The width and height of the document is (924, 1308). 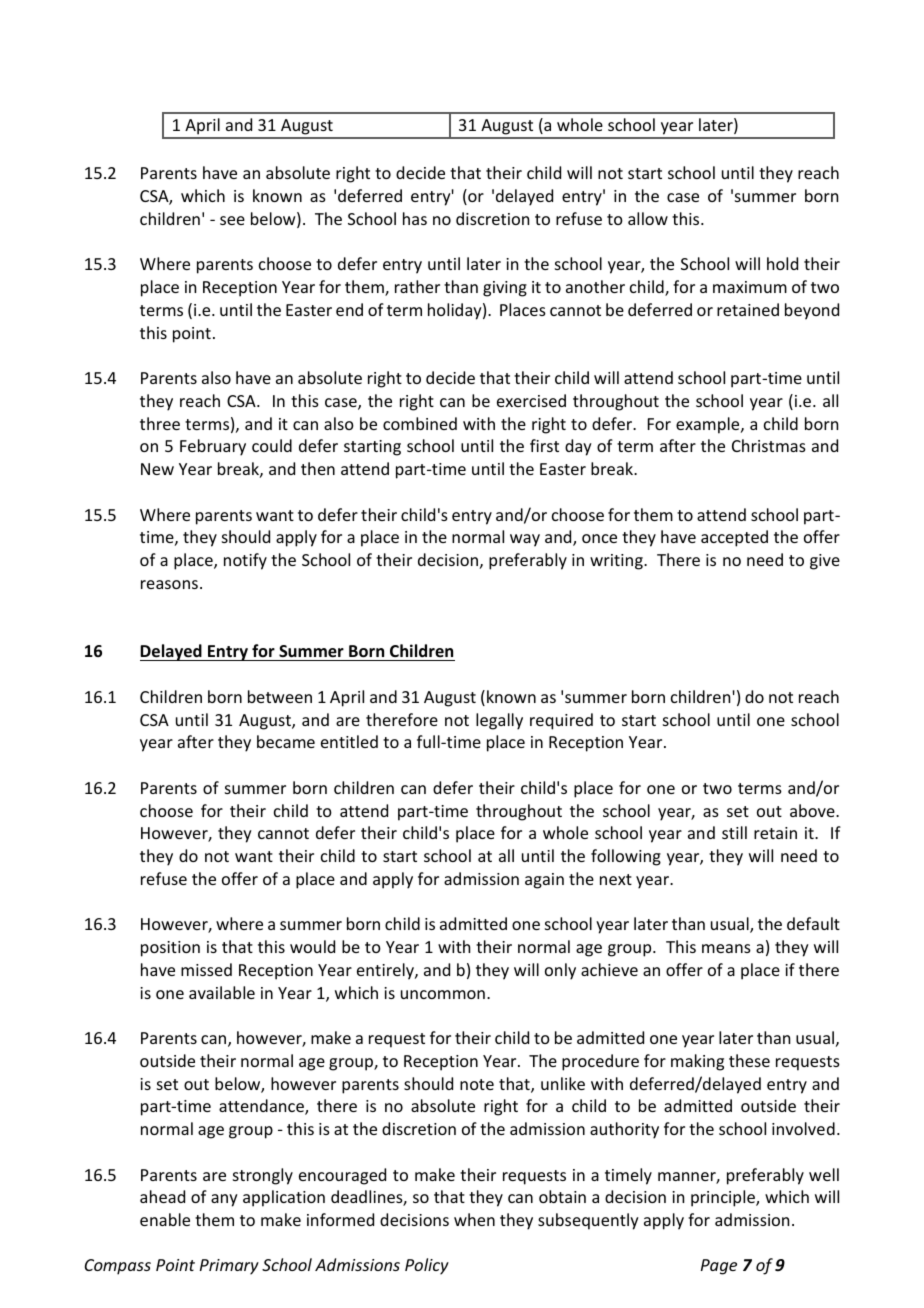 I want to click on accepted, so click(x=734, y=538).
